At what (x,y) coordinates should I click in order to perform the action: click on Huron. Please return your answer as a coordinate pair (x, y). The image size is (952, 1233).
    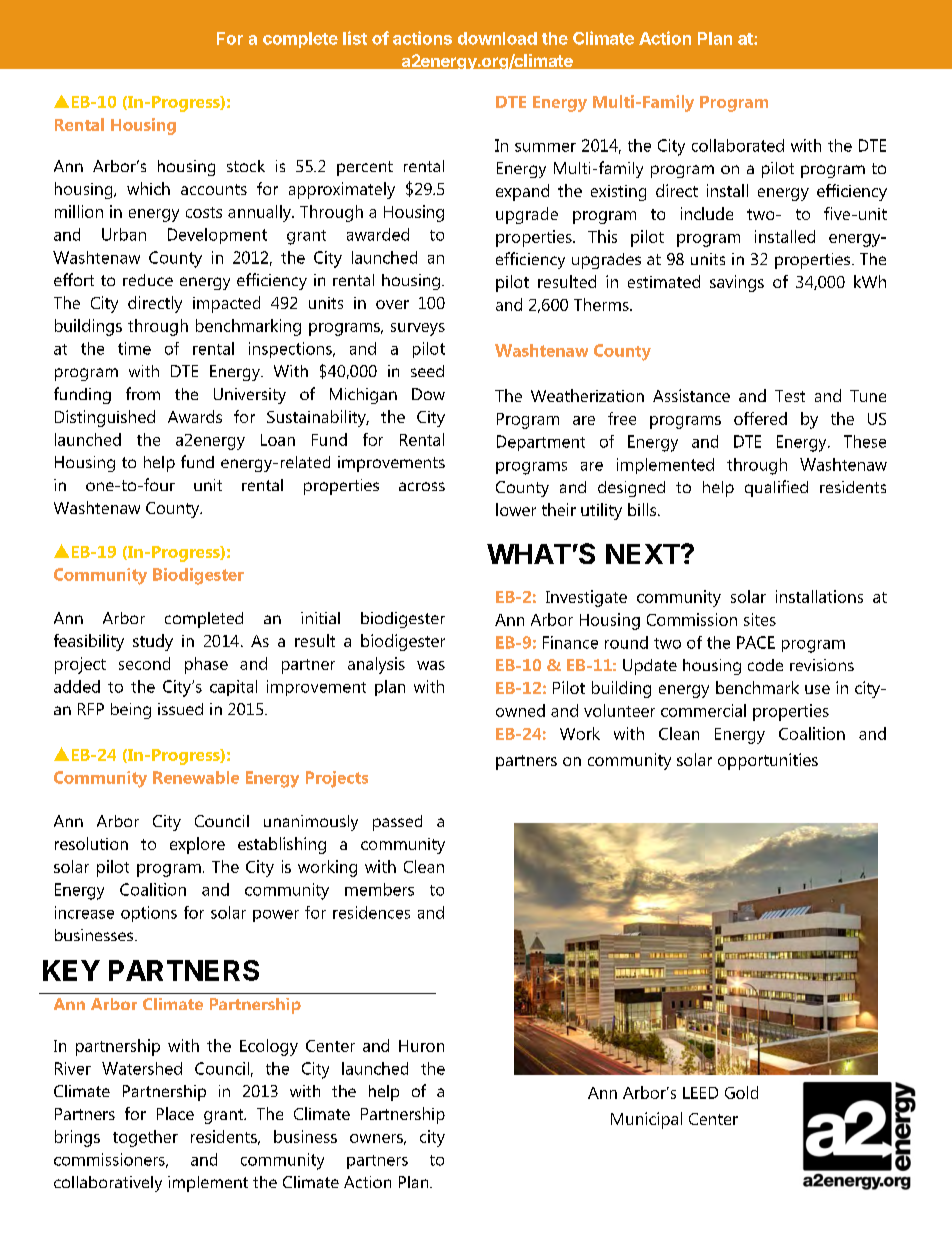
    Looking at the image, I should click on (421, 1046).
